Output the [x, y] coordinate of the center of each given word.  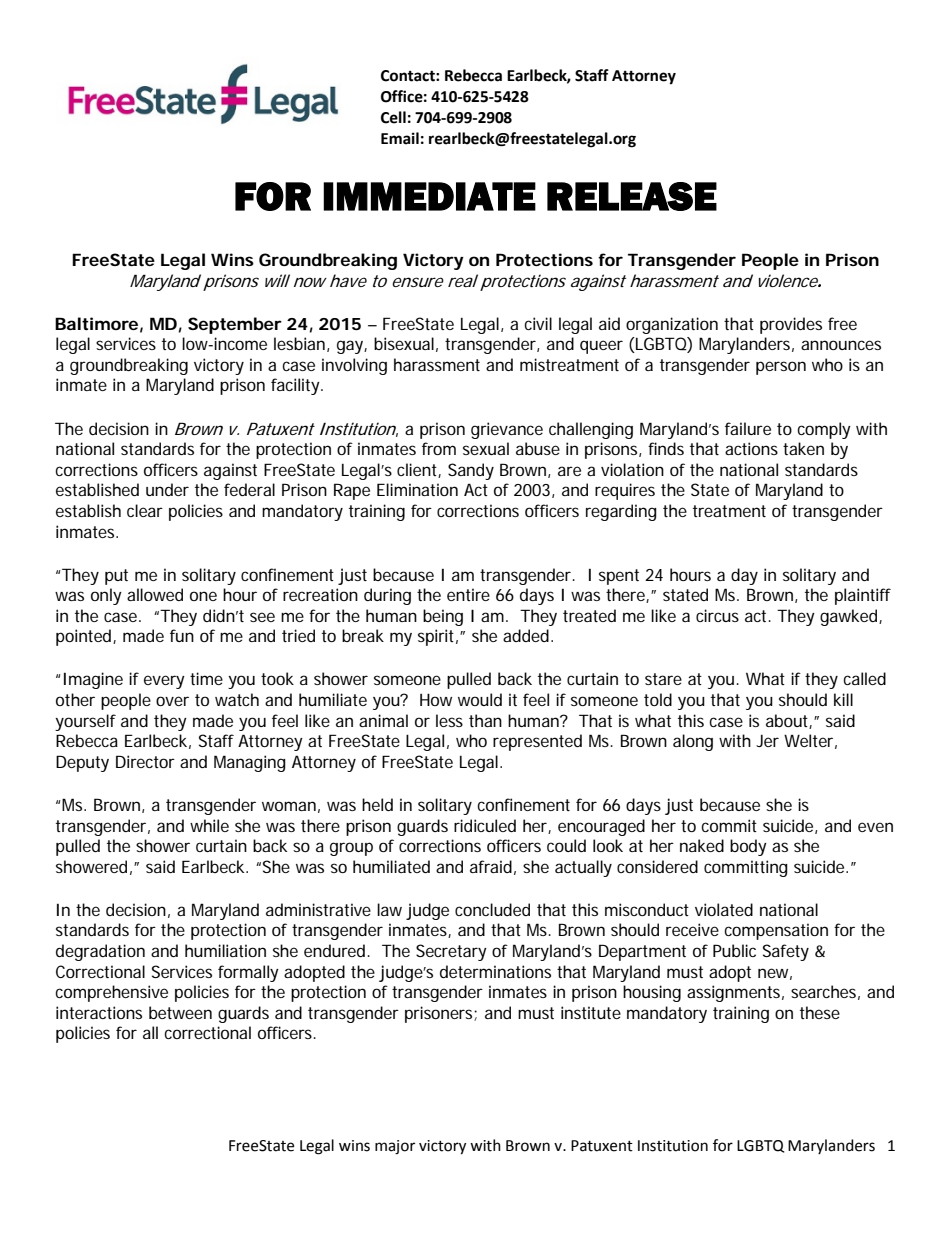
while [209, 825]
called [864, 678]
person [781, 368]
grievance [507, 430]
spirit [438, 637]
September [235, 325]
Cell [393, 117]
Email [400, 138]
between [180, 1012]
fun [182, 635]
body [748, 847]
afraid [493, 867]
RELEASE [632, 196]
